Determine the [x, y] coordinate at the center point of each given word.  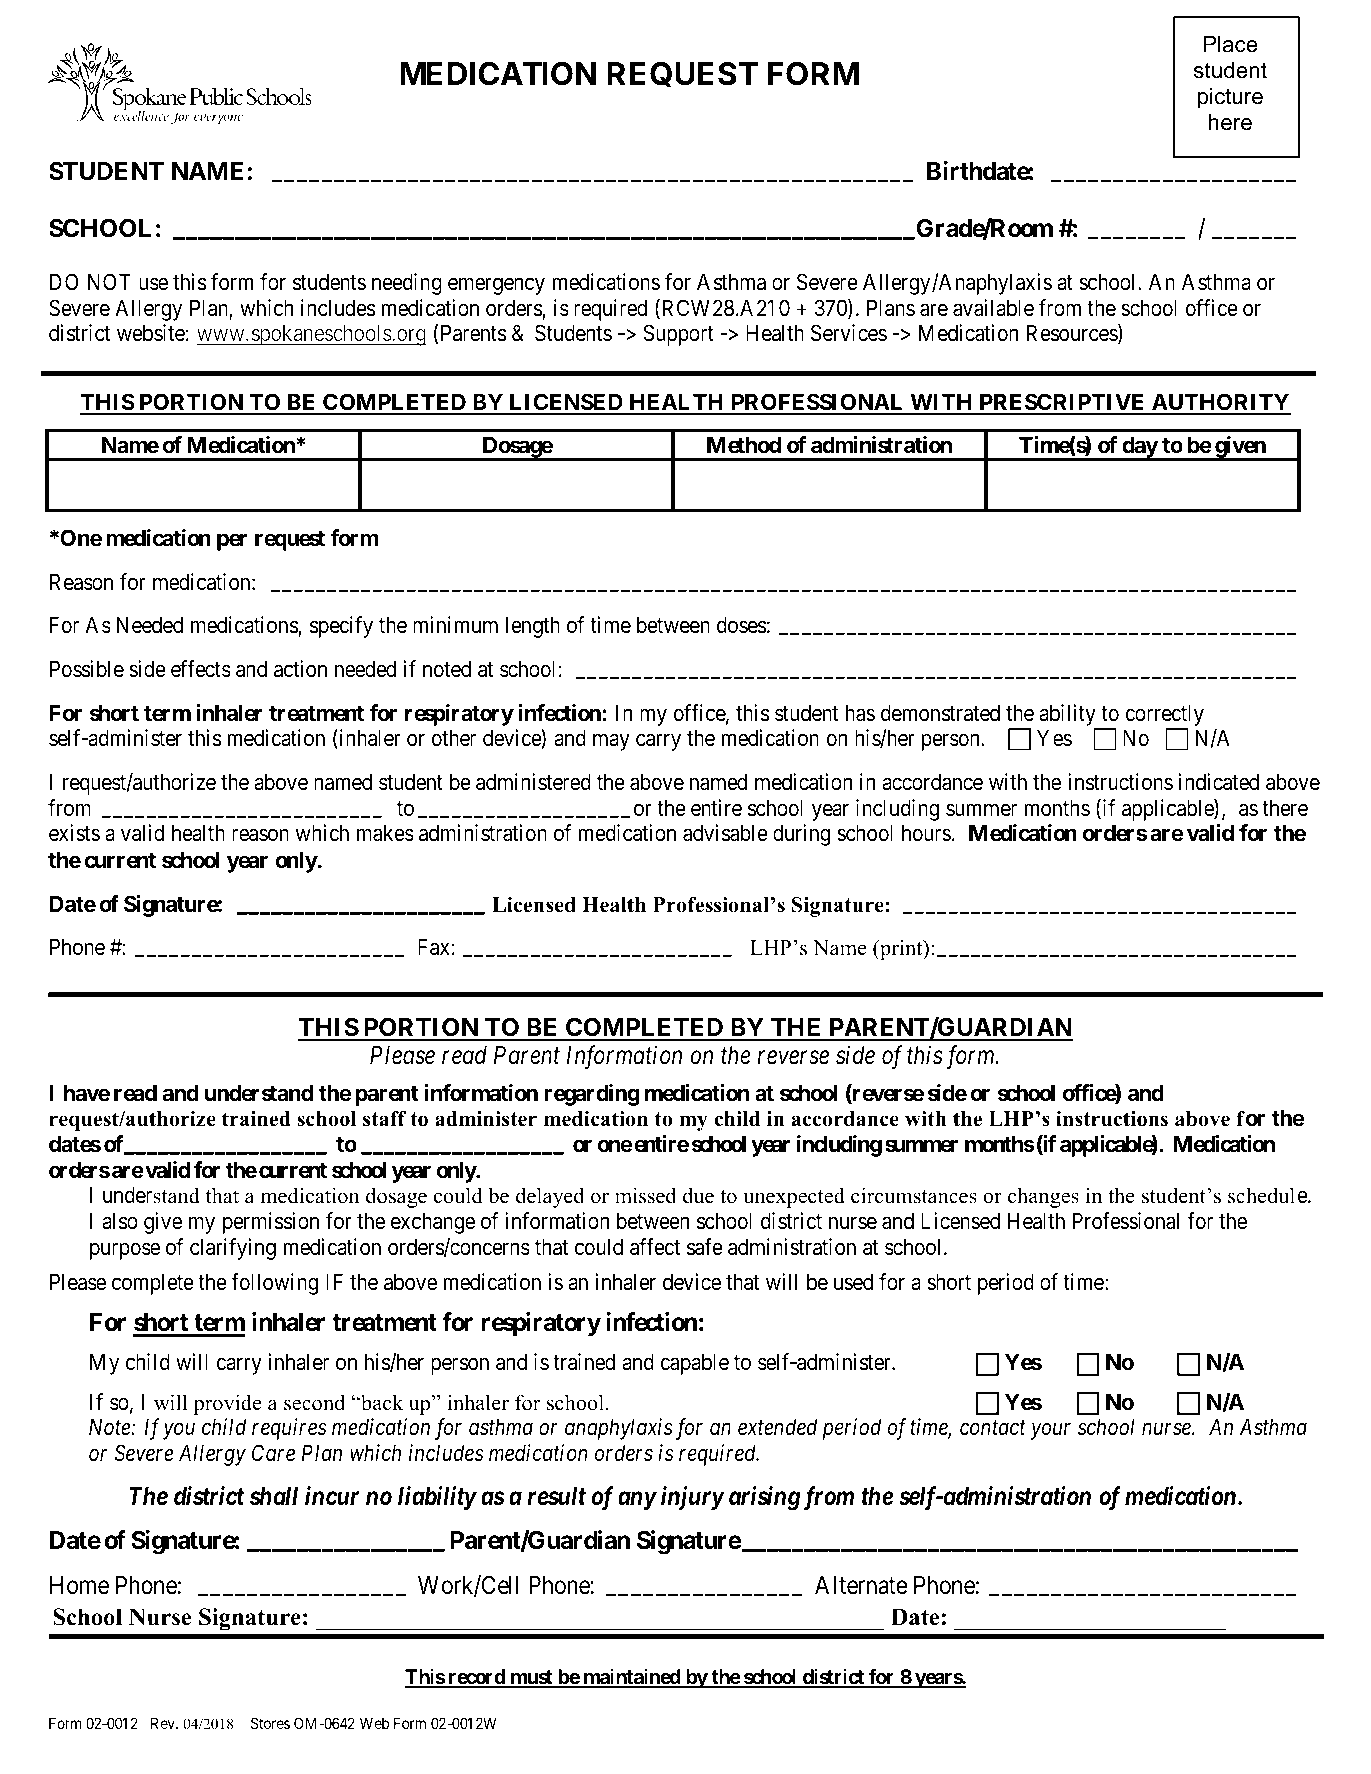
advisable [725, 833]
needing [407, 284]
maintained [631, 1677]
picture [1230, 98]
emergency [496, 286]
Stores [270, 1723]
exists [74, 833]
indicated [1218, 782]
